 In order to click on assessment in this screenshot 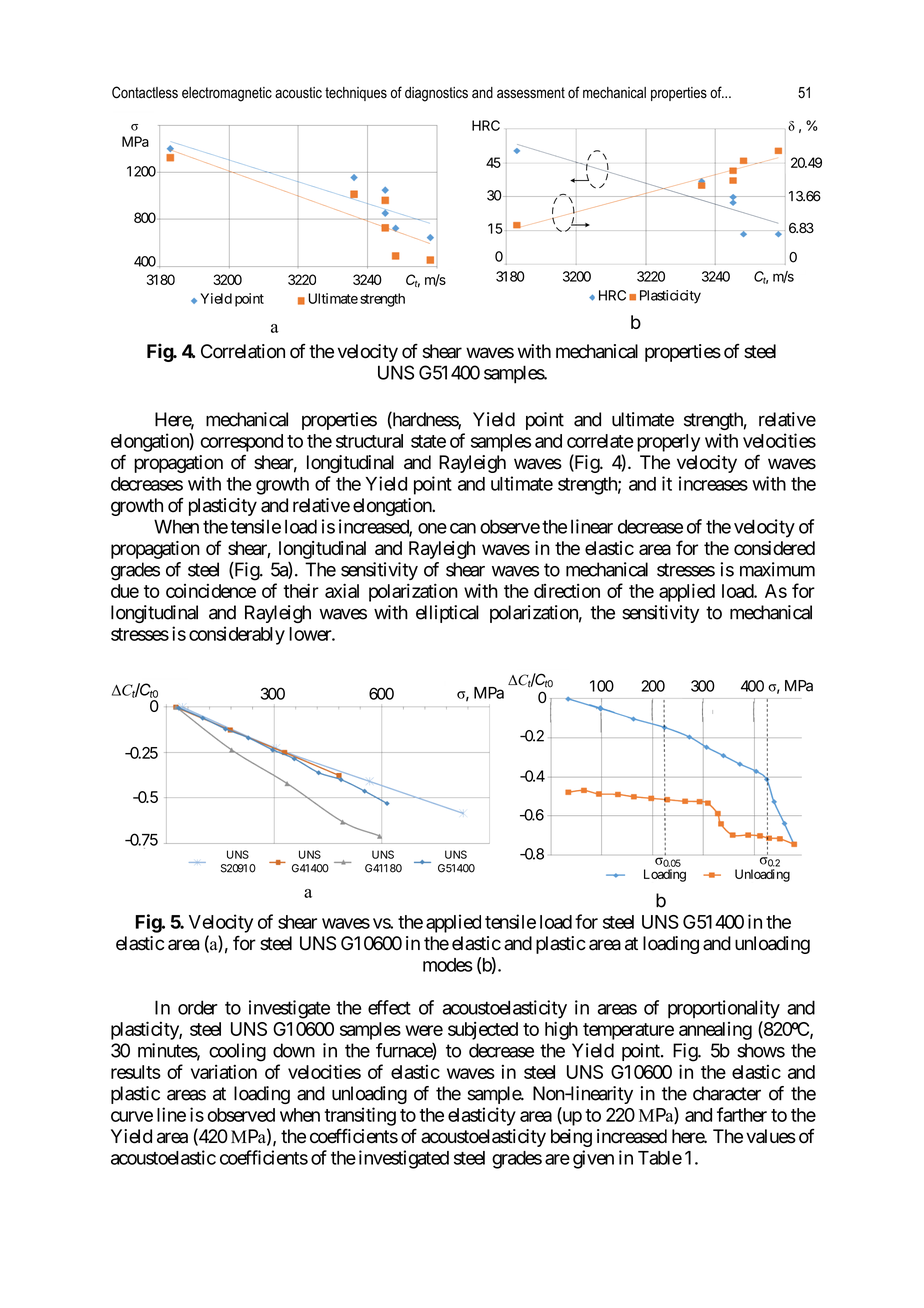, I will do `click(531, 93)`.
